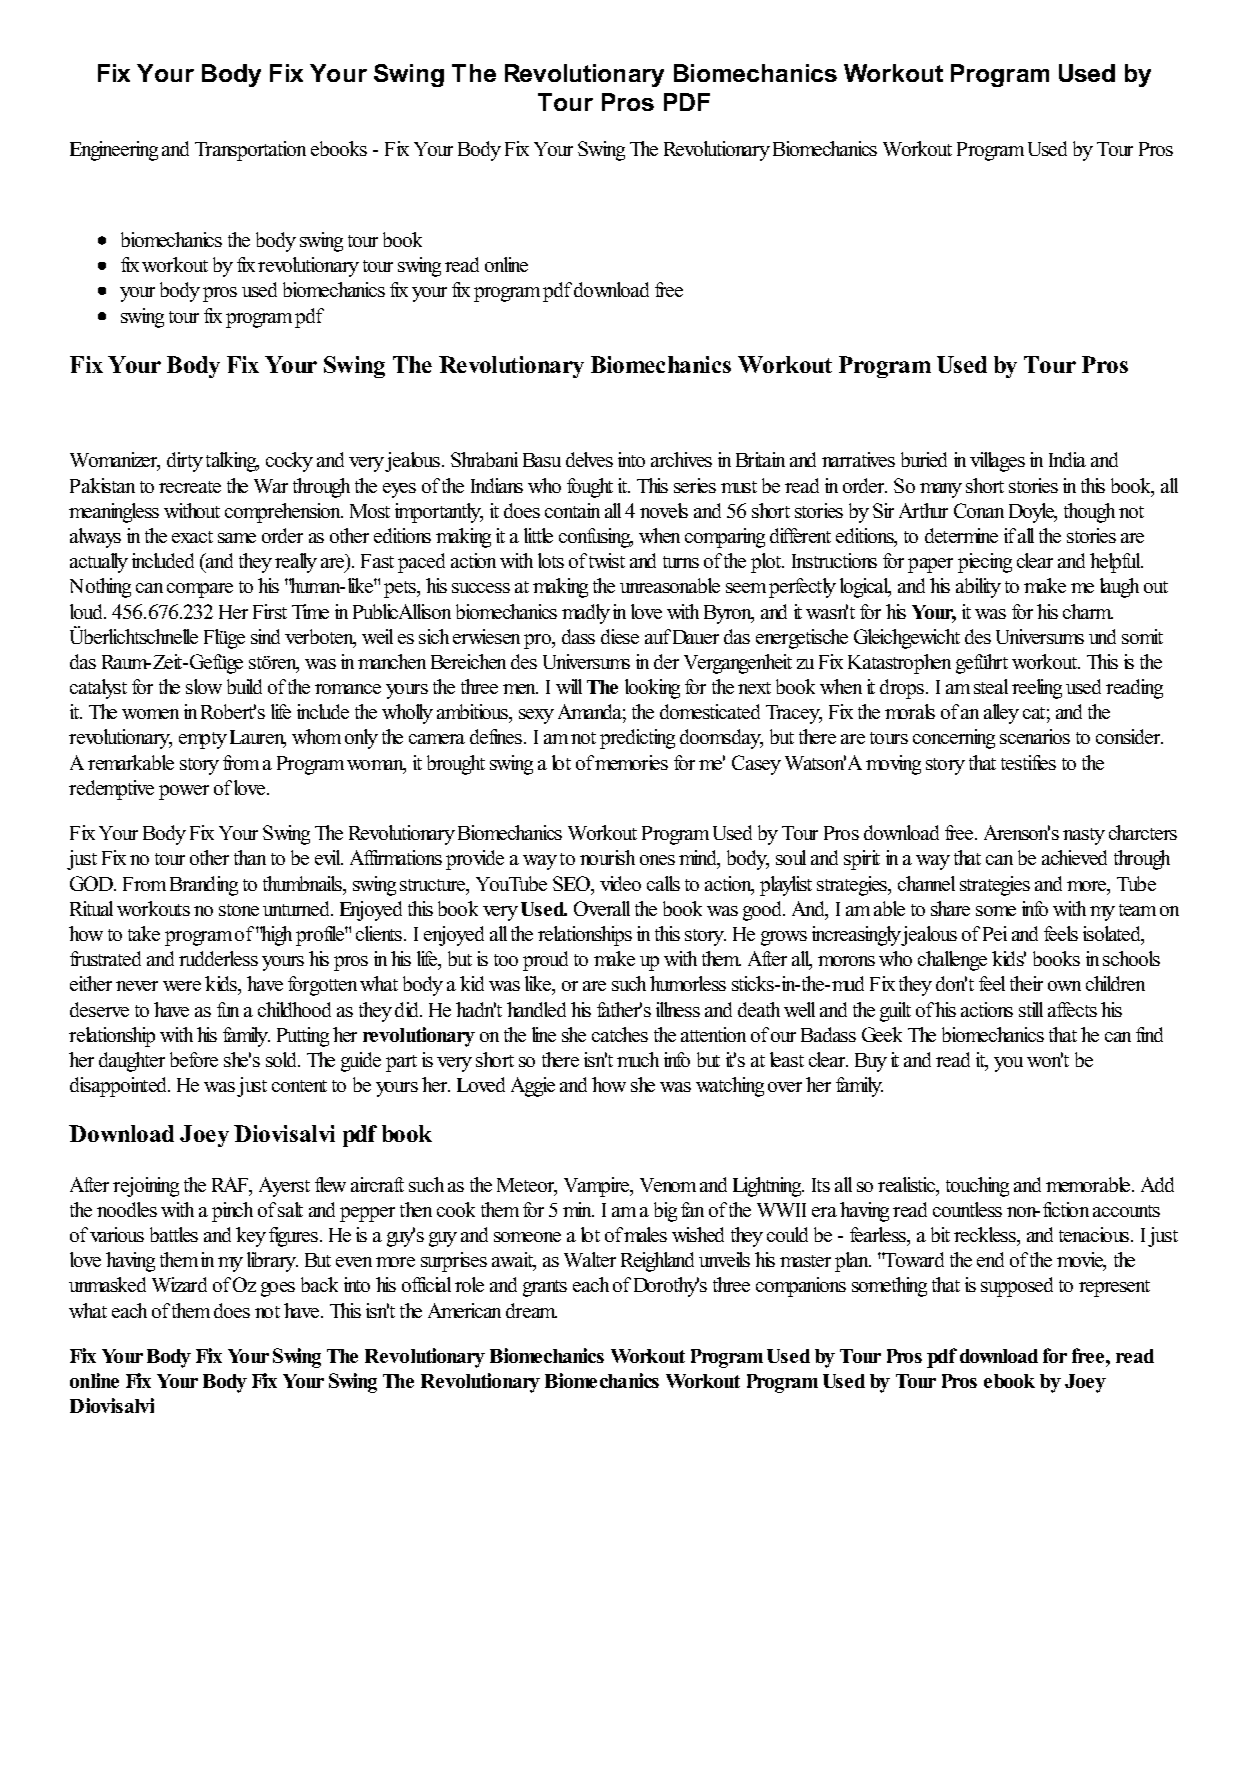 Image resolution: width=1249 pixels, height=1767 pixels. Describe the element at coordinates (228, 1009) in the screenshot. I see `fun` at that location.
